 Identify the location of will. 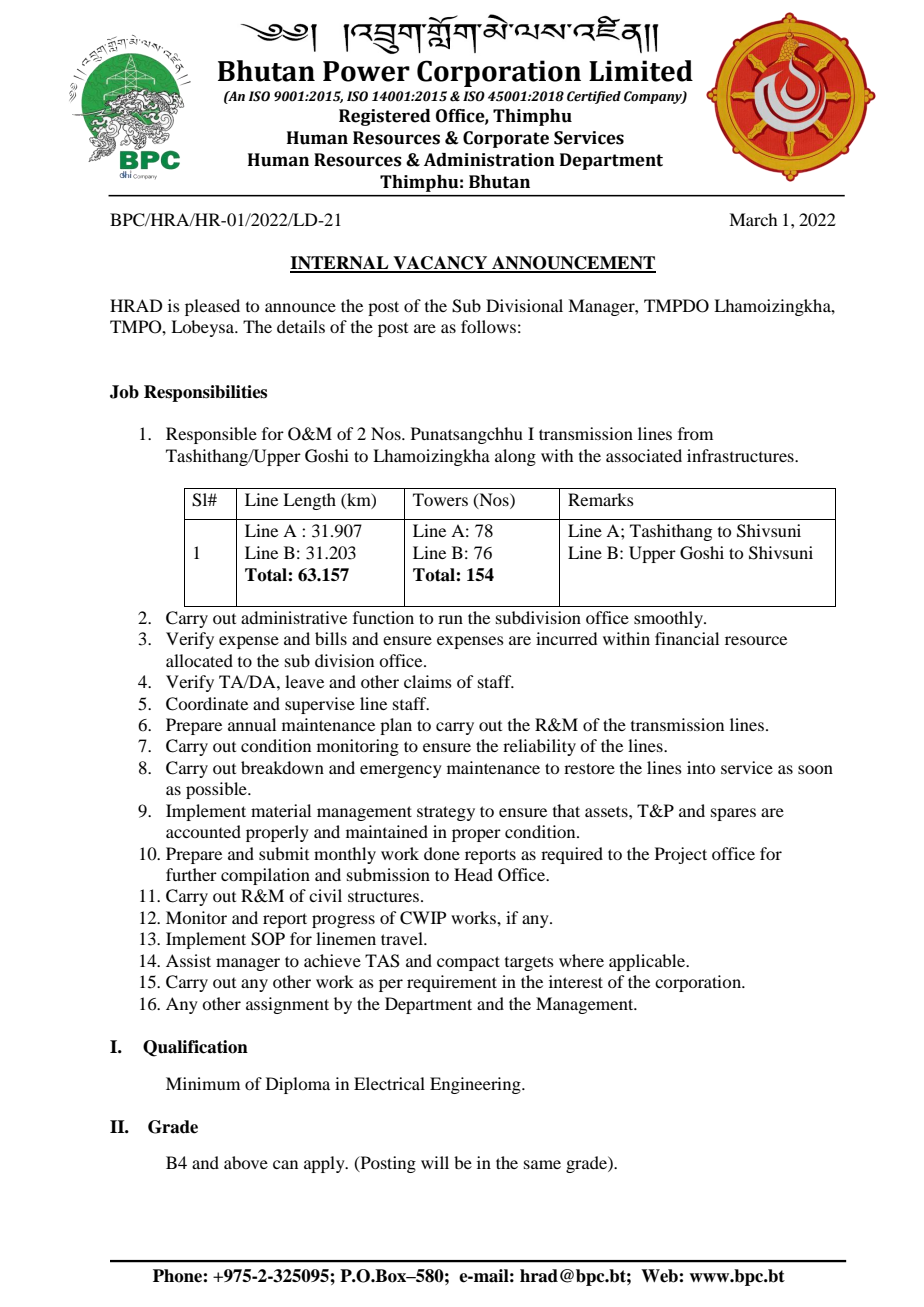
(435, 1162).
